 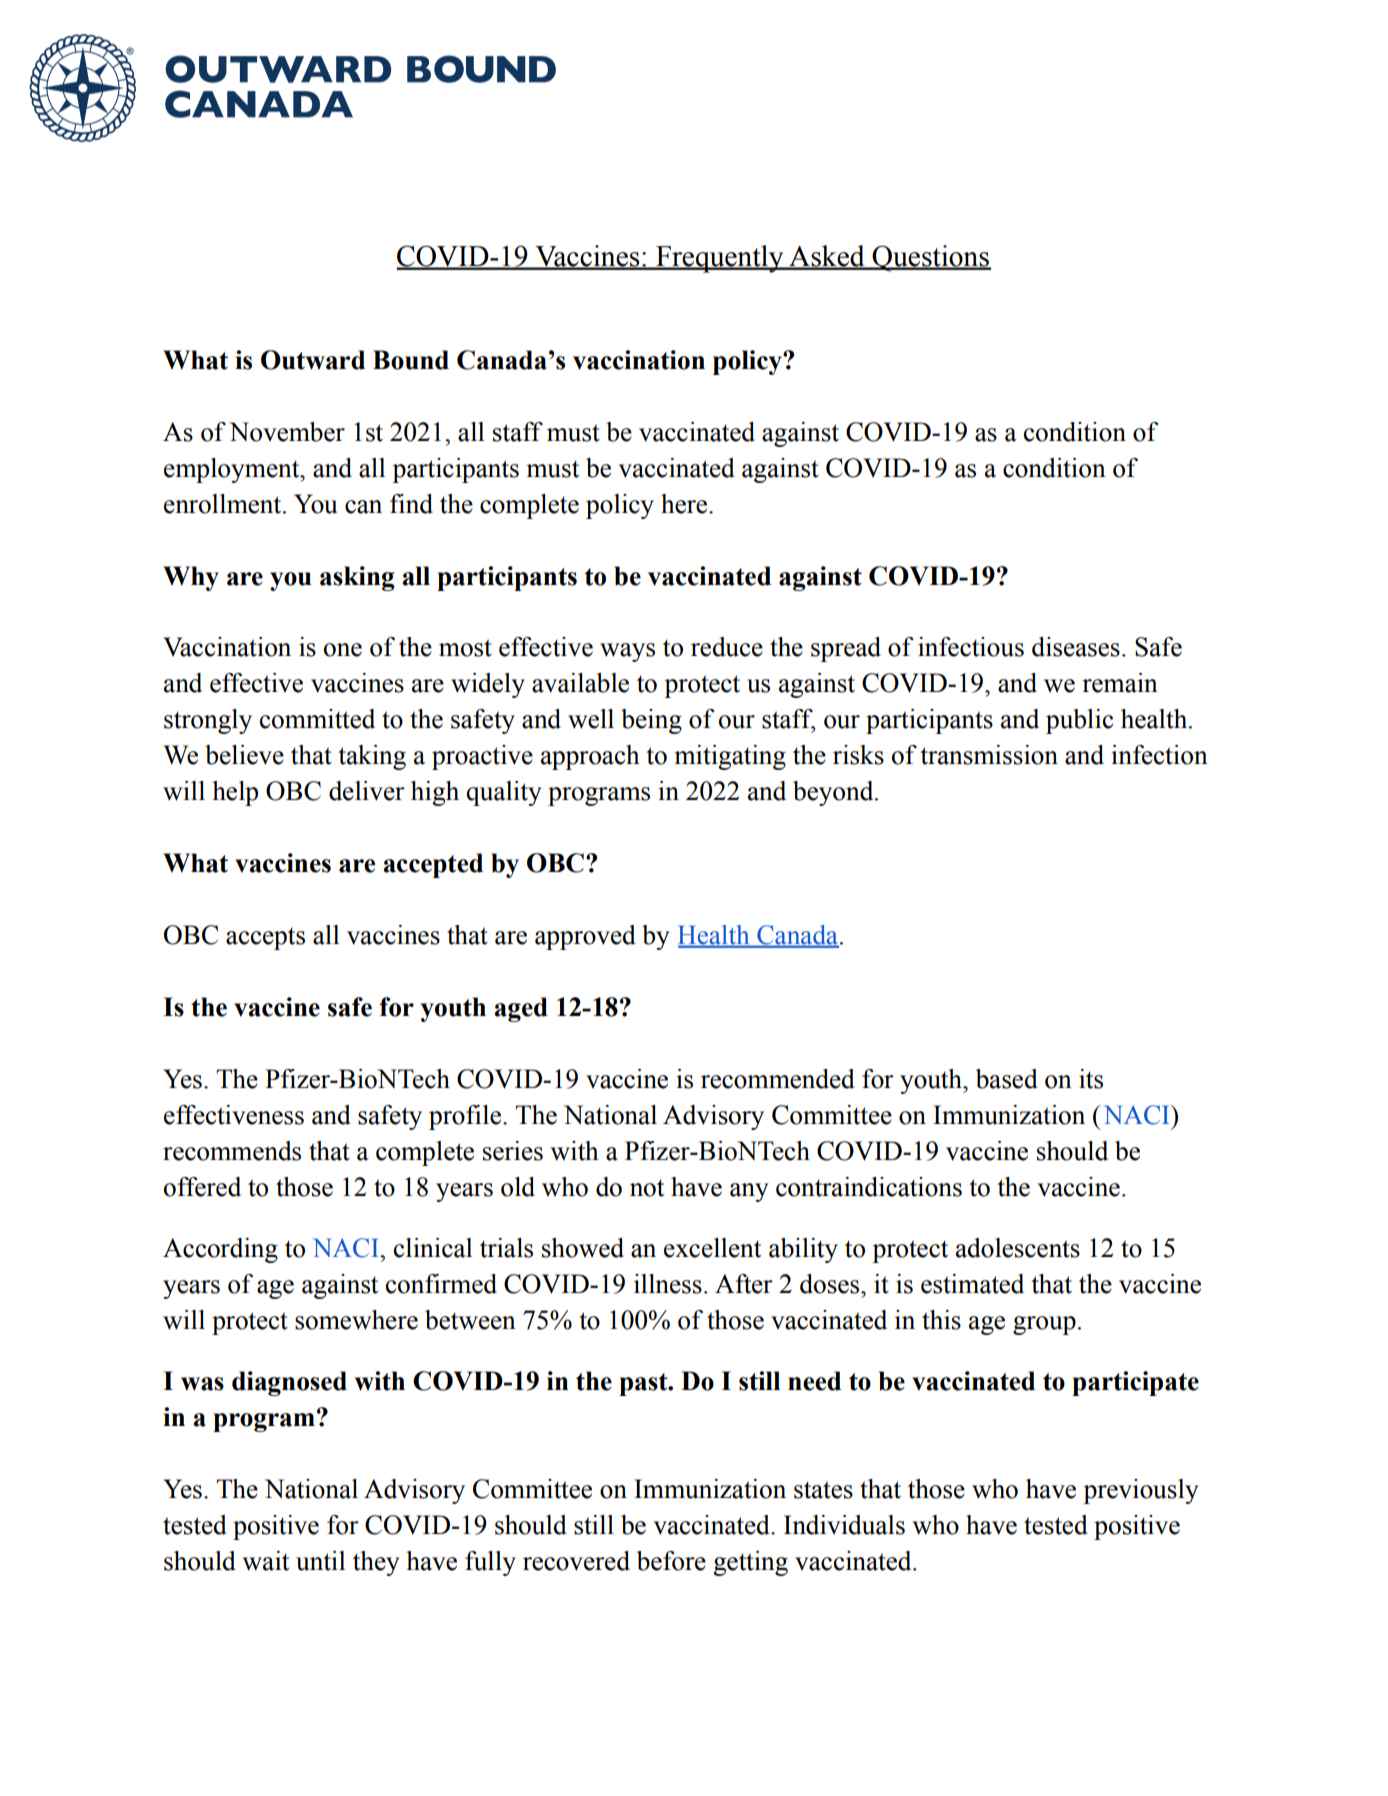 I want to click on Questions, so click(x=930, y=258).
